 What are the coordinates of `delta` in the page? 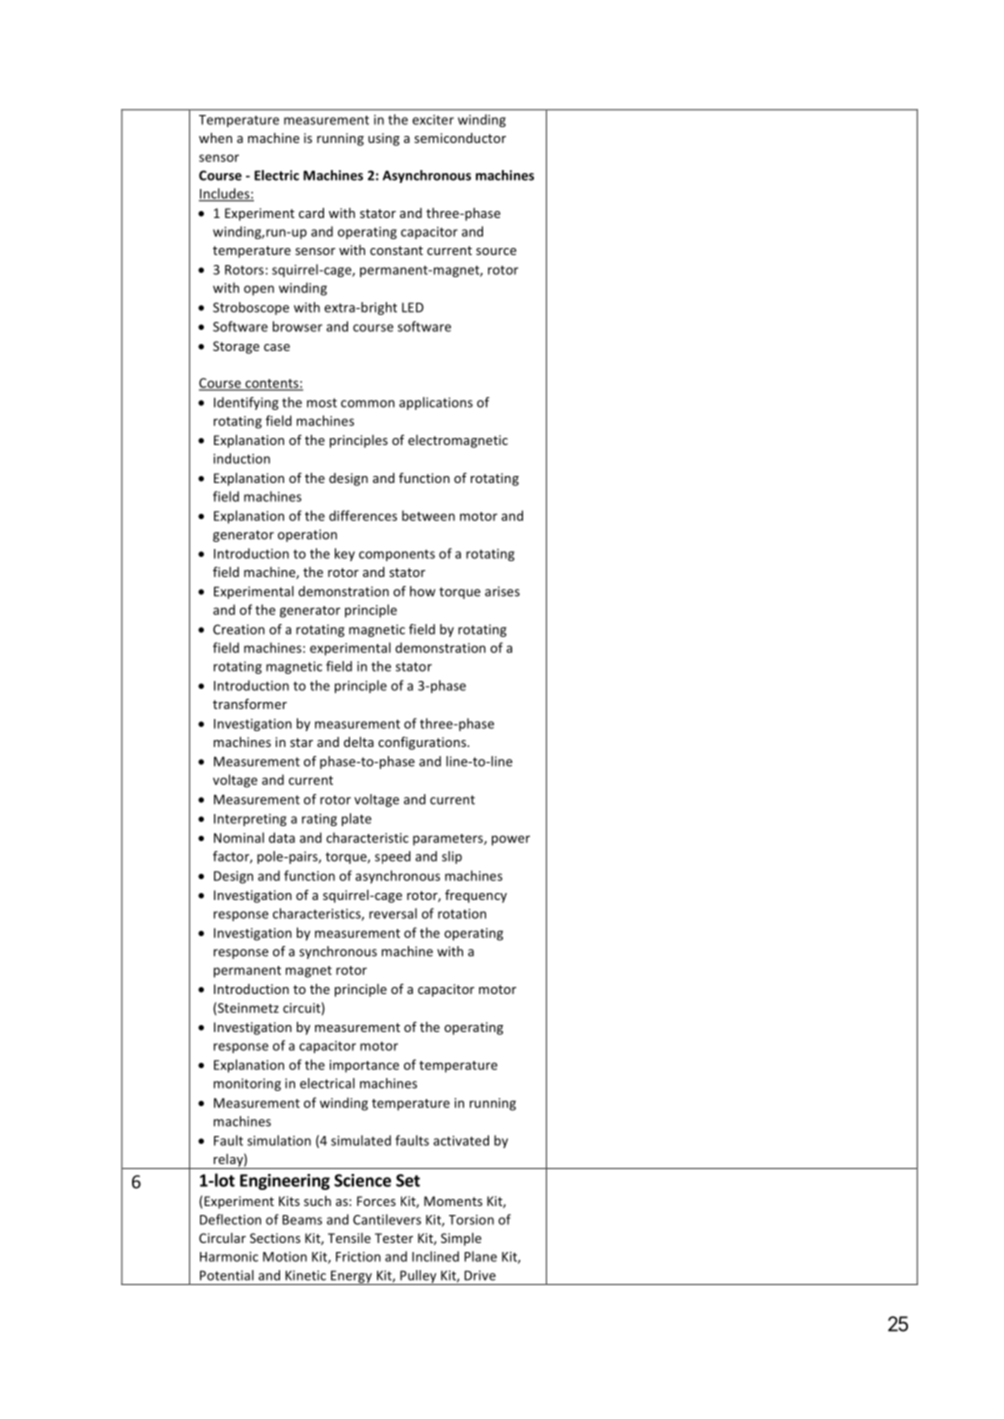 It's located at (359, 742).
